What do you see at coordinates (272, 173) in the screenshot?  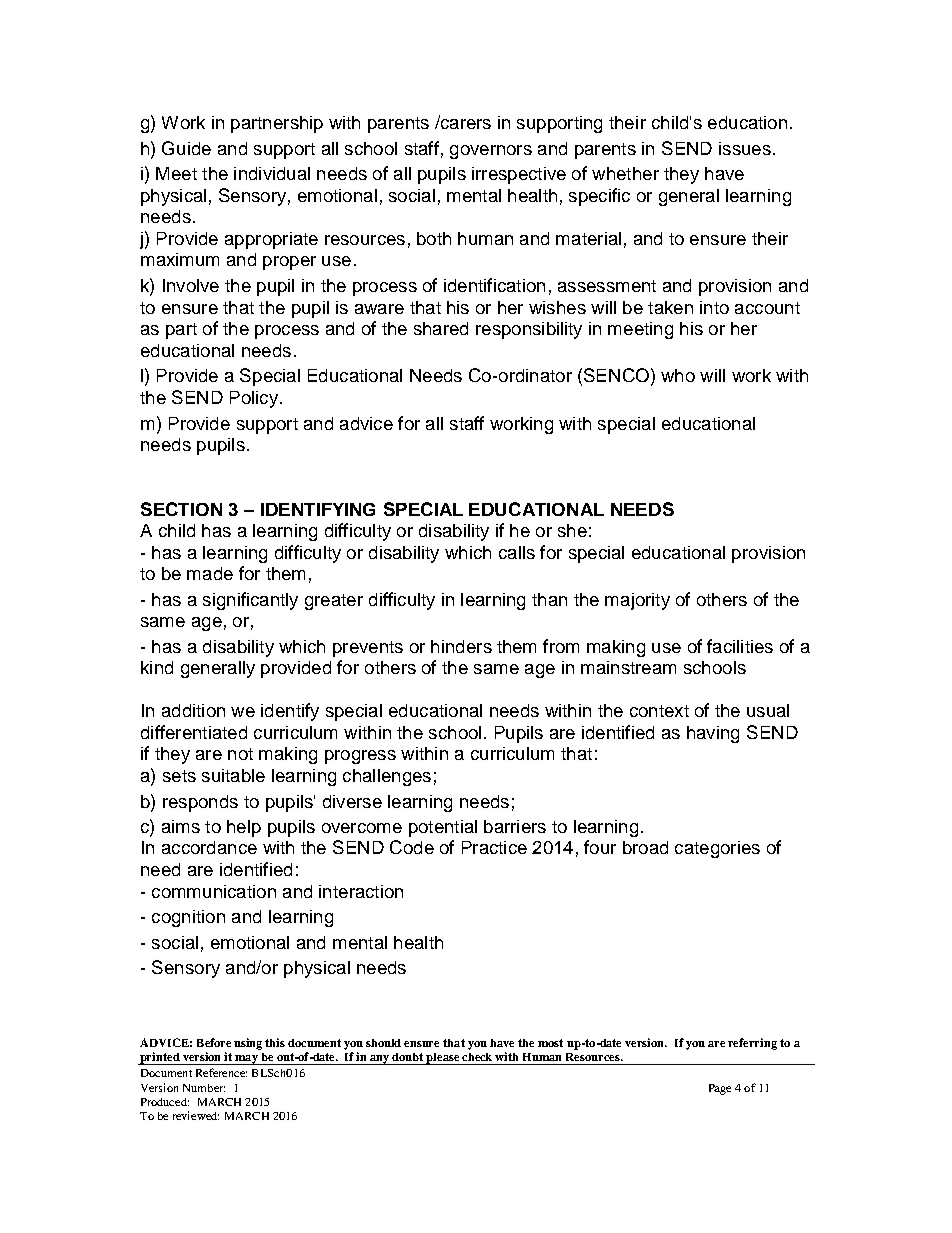 I see `individual` at bounding box center [272, 173].
